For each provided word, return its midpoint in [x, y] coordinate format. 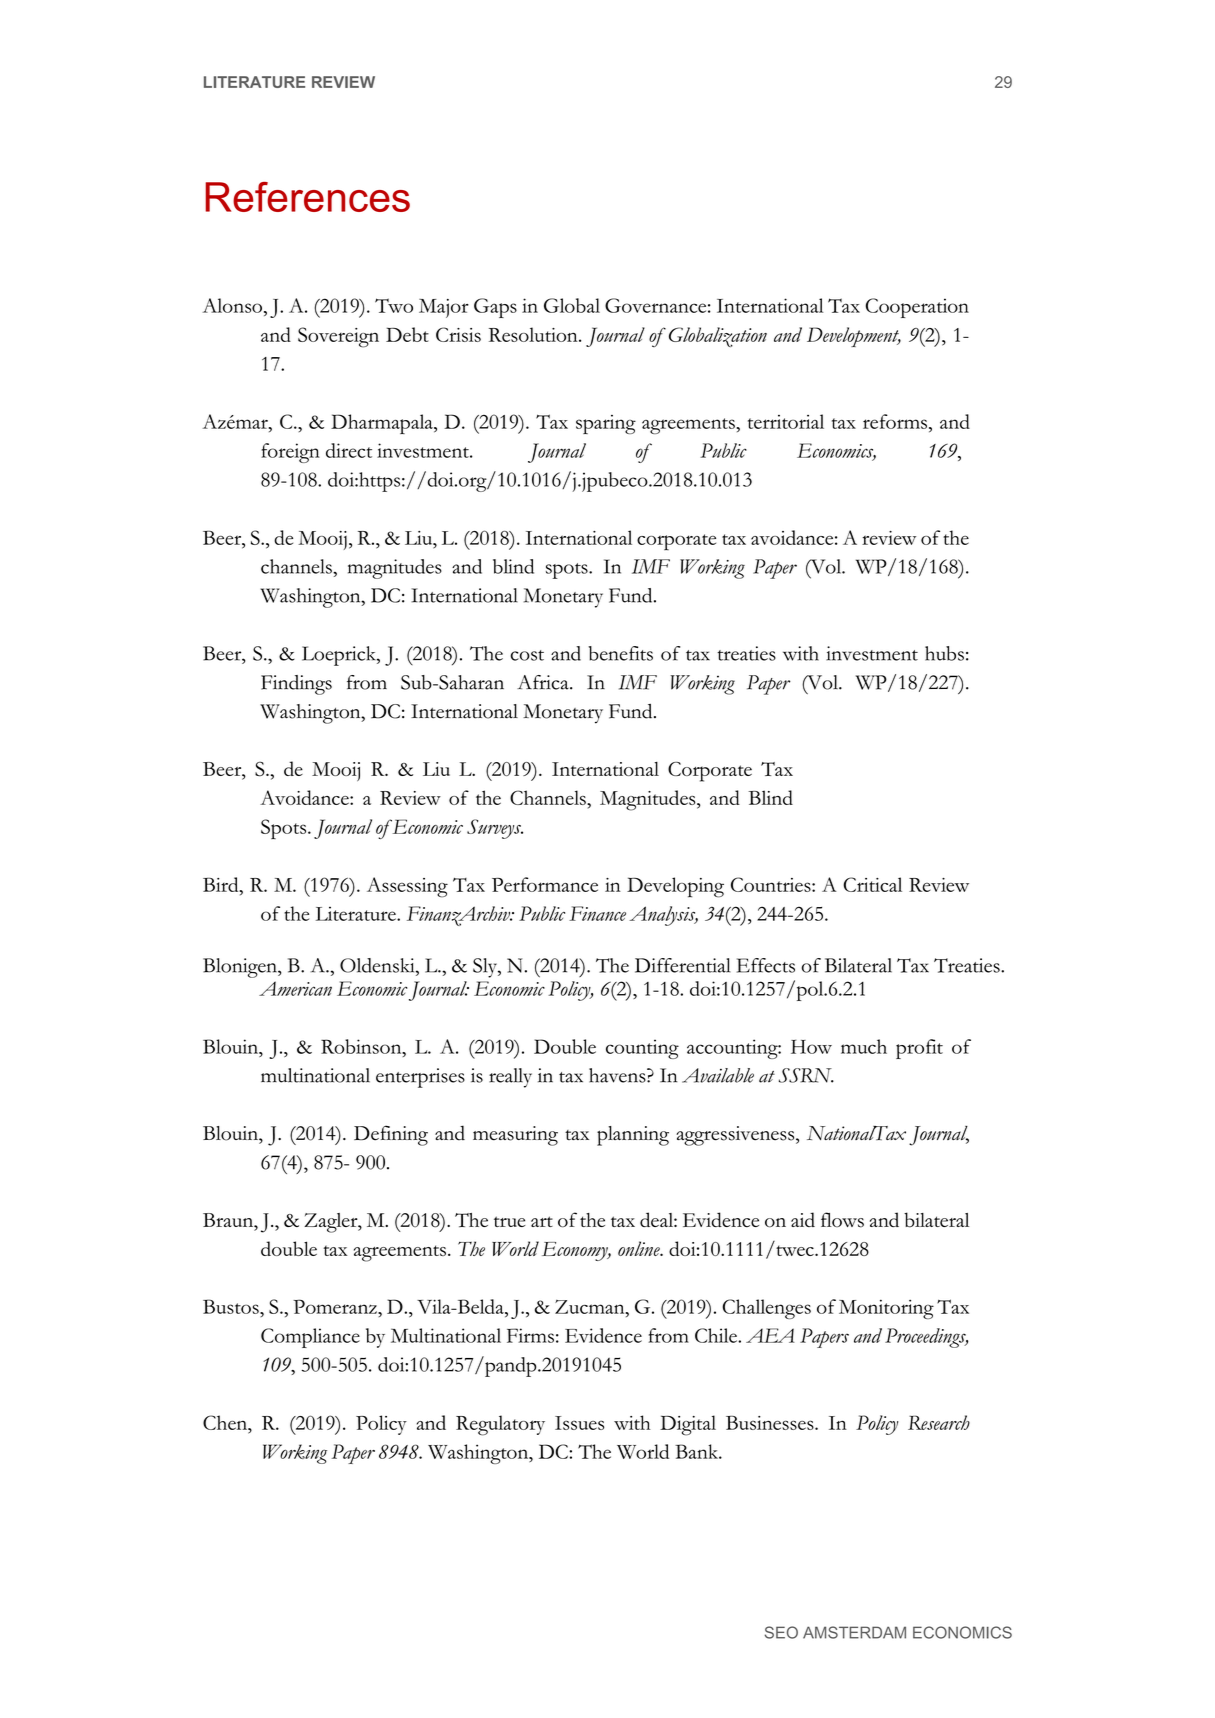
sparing [606, 424]
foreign [290, 453]
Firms [530, 1335]
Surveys [495, 829]
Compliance [310, 1338]
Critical [872, 884]
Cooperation [917, 308]
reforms [895, 421]
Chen [226, 1422]
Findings [296, 685]
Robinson [362, 1046]
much [864, 1046]
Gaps [495, 308]
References [307, 197]
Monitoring [886, 1309]
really [510, 1078]
